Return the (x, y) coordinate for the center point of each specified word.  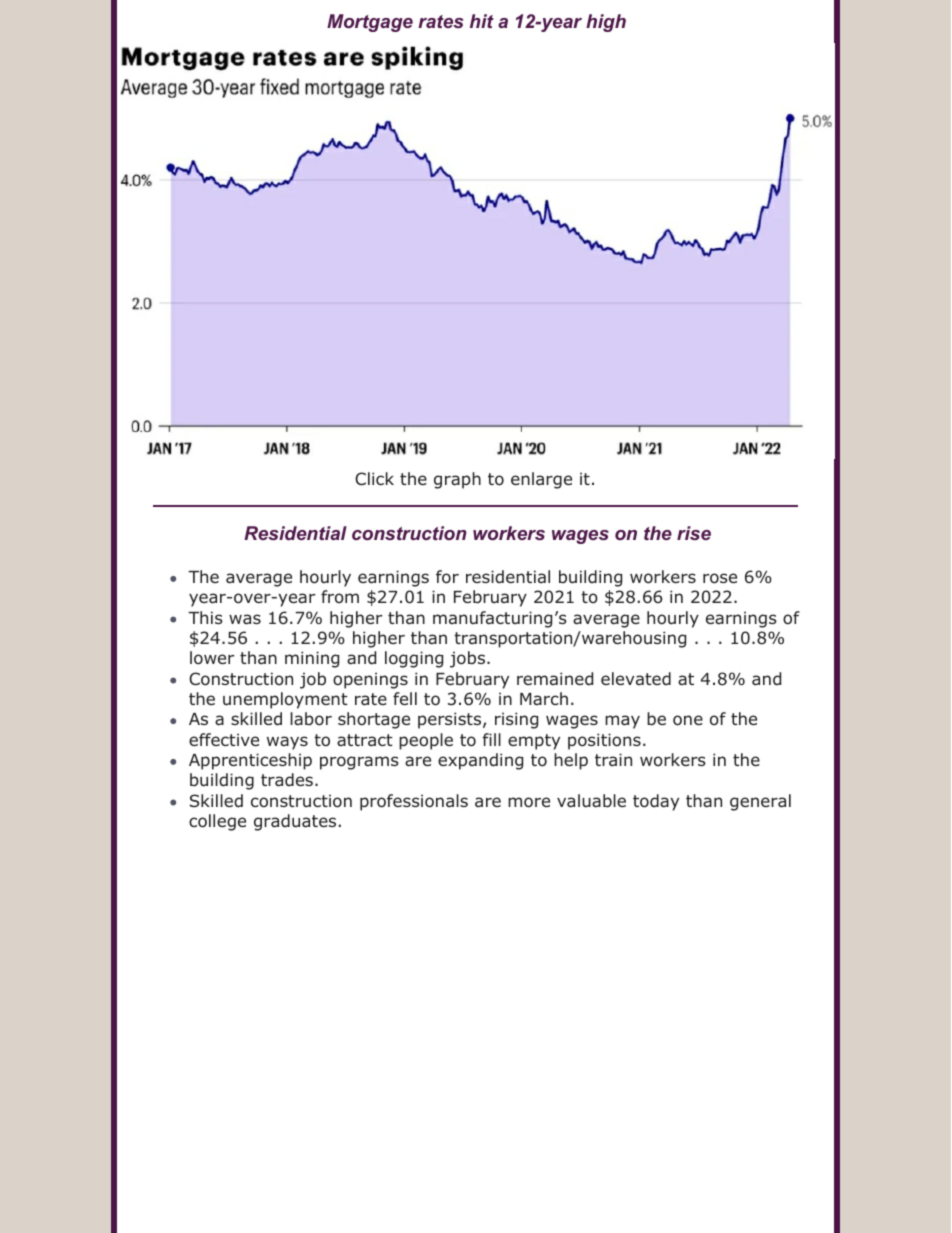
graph (457, 480)
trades (287, 780)
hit (482, 21)
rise (694, 533)
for (447, 577)
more (529, 802)
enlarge (541, 480)
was (245, 619)
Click (374, 478)
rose (720, 578)
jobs (469, 659)
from (340, 597)
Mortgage (370, 23)
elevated (636, 678)
